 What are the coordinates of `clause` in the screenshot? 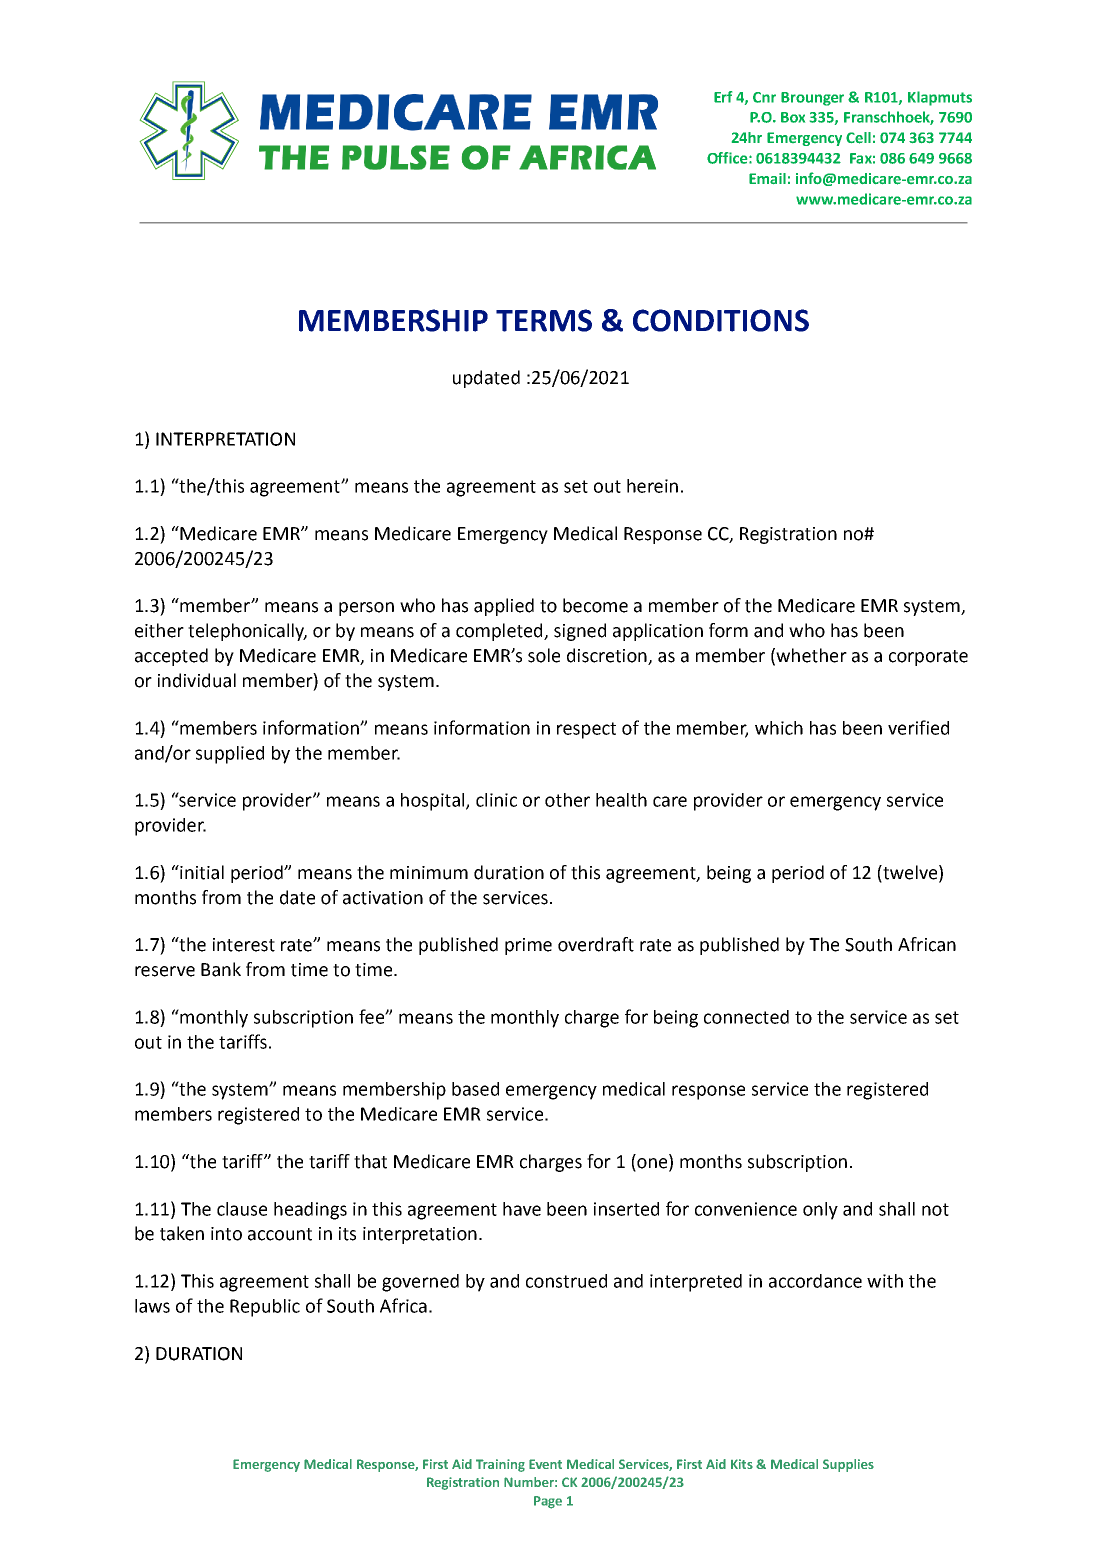 It's located at (242, 1209).
